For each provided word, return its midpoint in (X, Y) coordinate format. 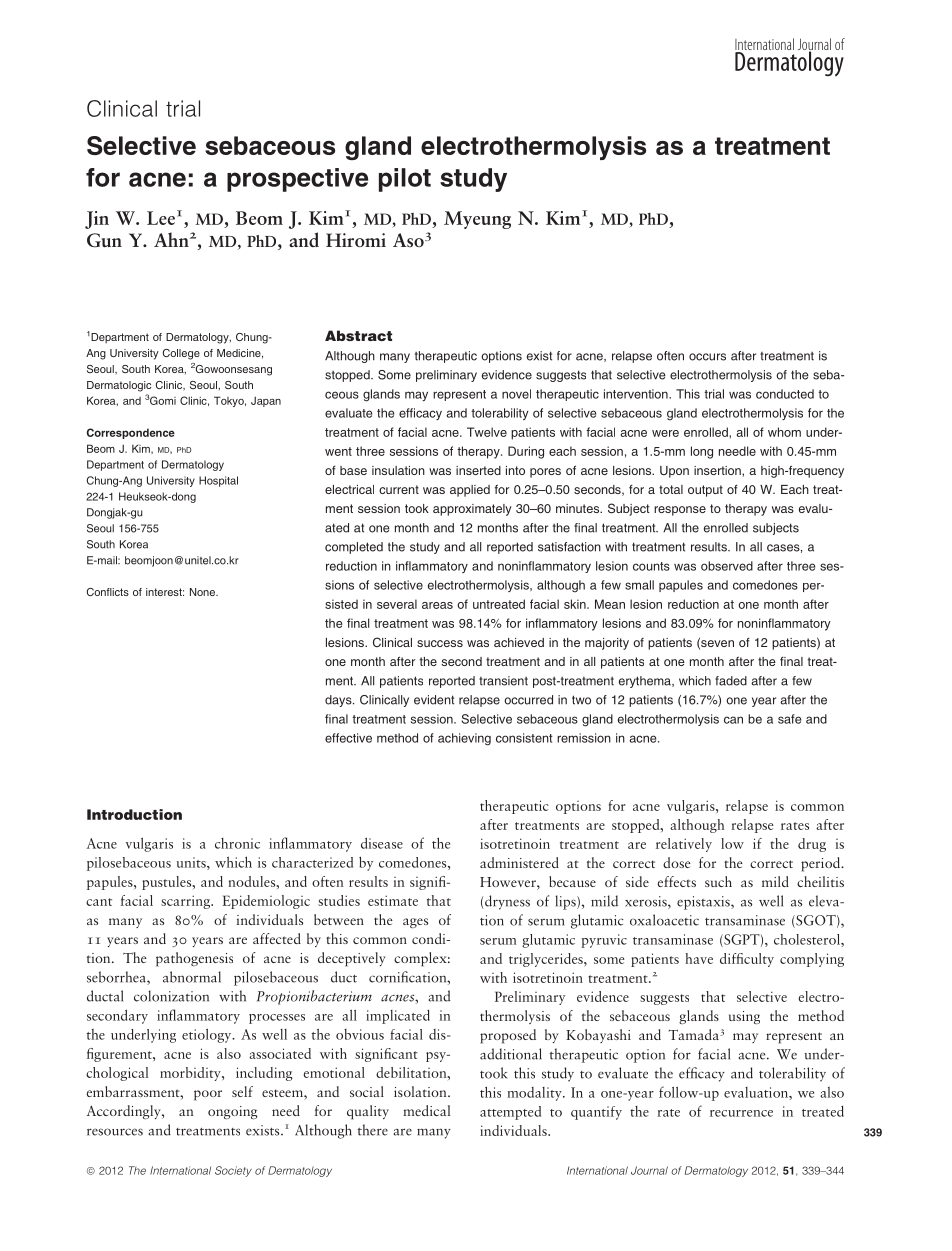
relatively (684, 845)
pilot (405, 180)
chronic (237, 843)
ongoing (233, 1112)
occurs (707, 357)
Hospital (218, 481)
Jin (97, 220)
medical (426, 1110)
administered (519, 862)
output (705, 491)
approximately (472, 510)
